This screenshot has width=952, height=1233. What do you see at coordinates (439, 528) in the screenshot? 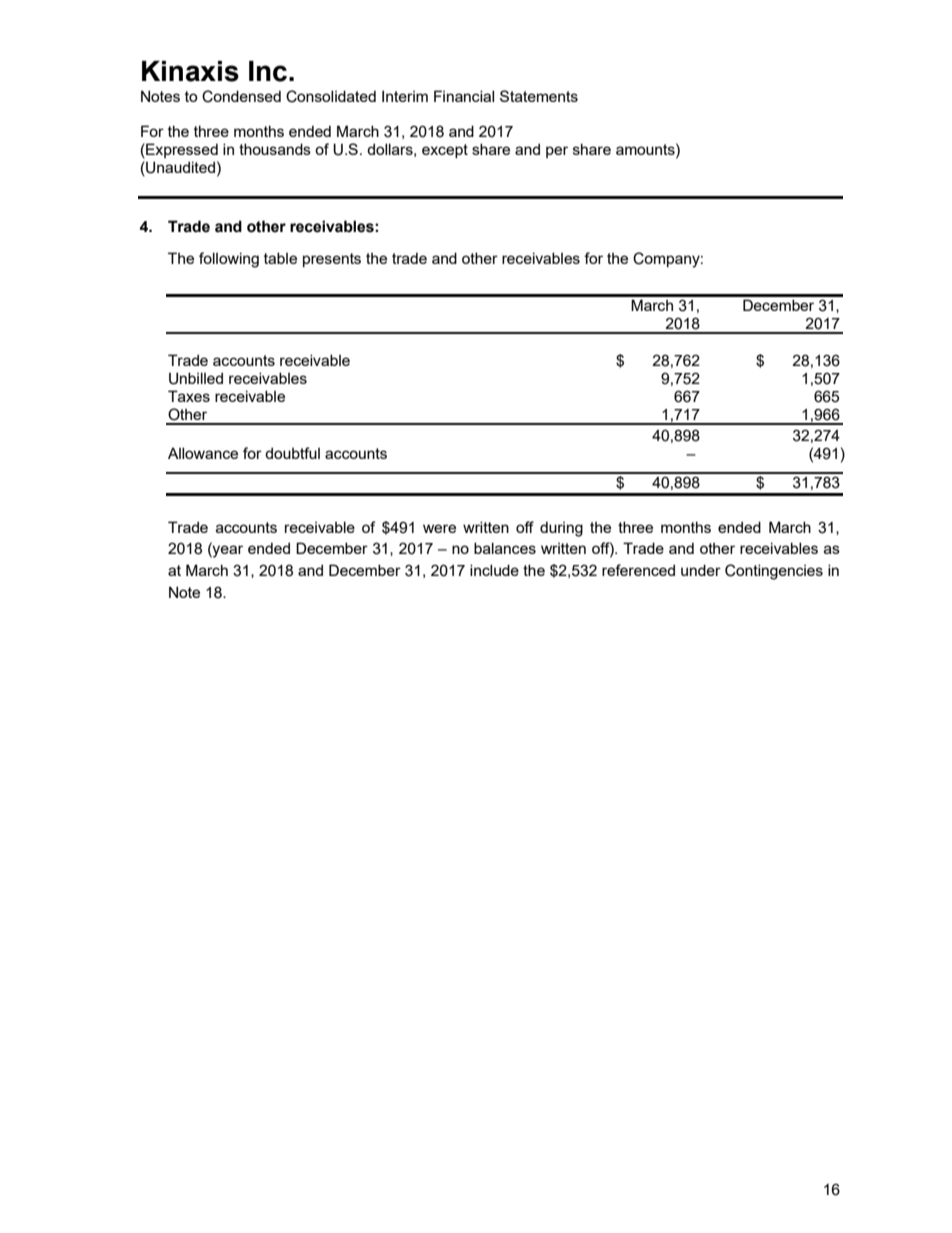
I see `were` at bounding box center [439, 528].
